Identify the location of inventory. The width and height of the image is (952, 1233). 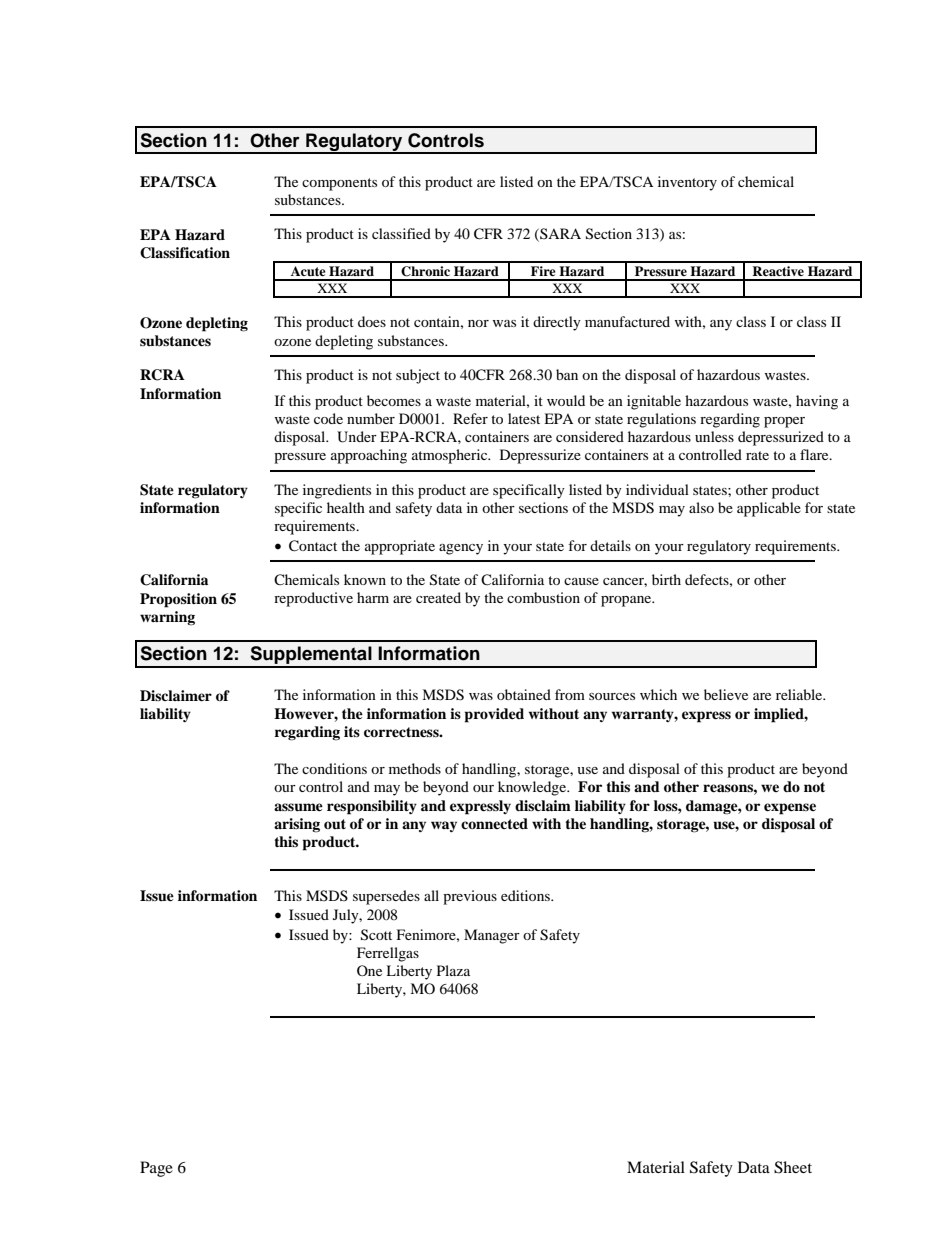
(687, 183).
